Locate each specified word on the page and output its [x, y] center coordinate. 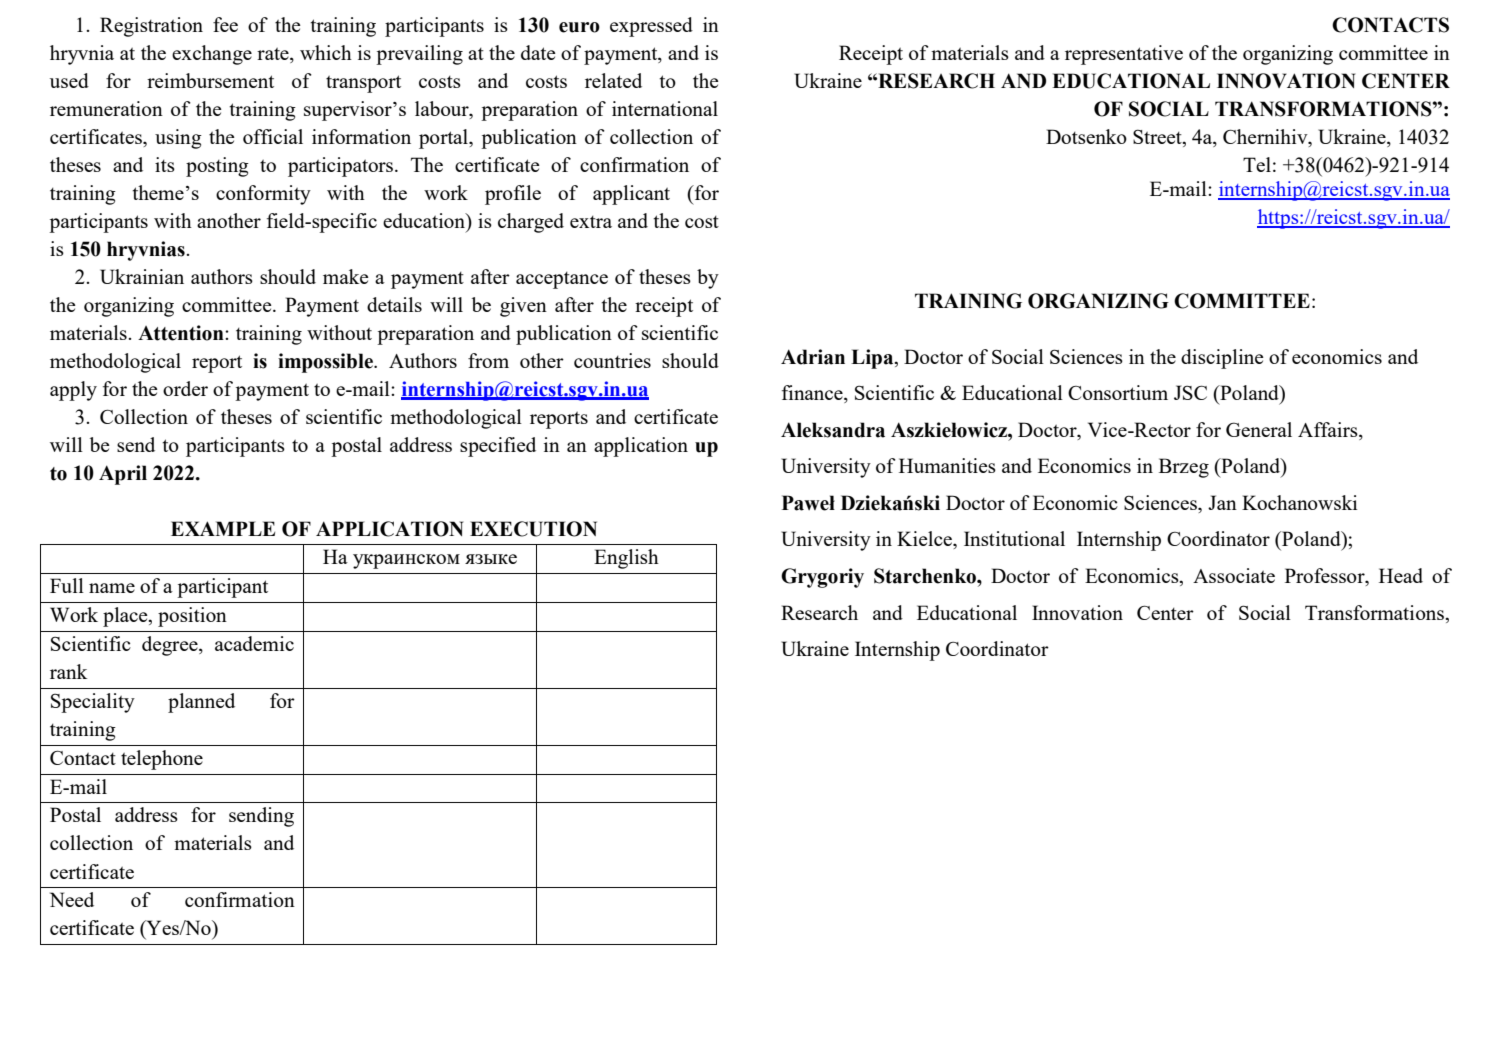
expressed [651, 27]
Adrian [813, 357]
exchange [212, 55]
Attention [182, 333]
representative [1124, 55]
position [192, 617]
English [626, 559]
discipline [1222, 359]
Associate [1234, 575]
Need [72, 899]
